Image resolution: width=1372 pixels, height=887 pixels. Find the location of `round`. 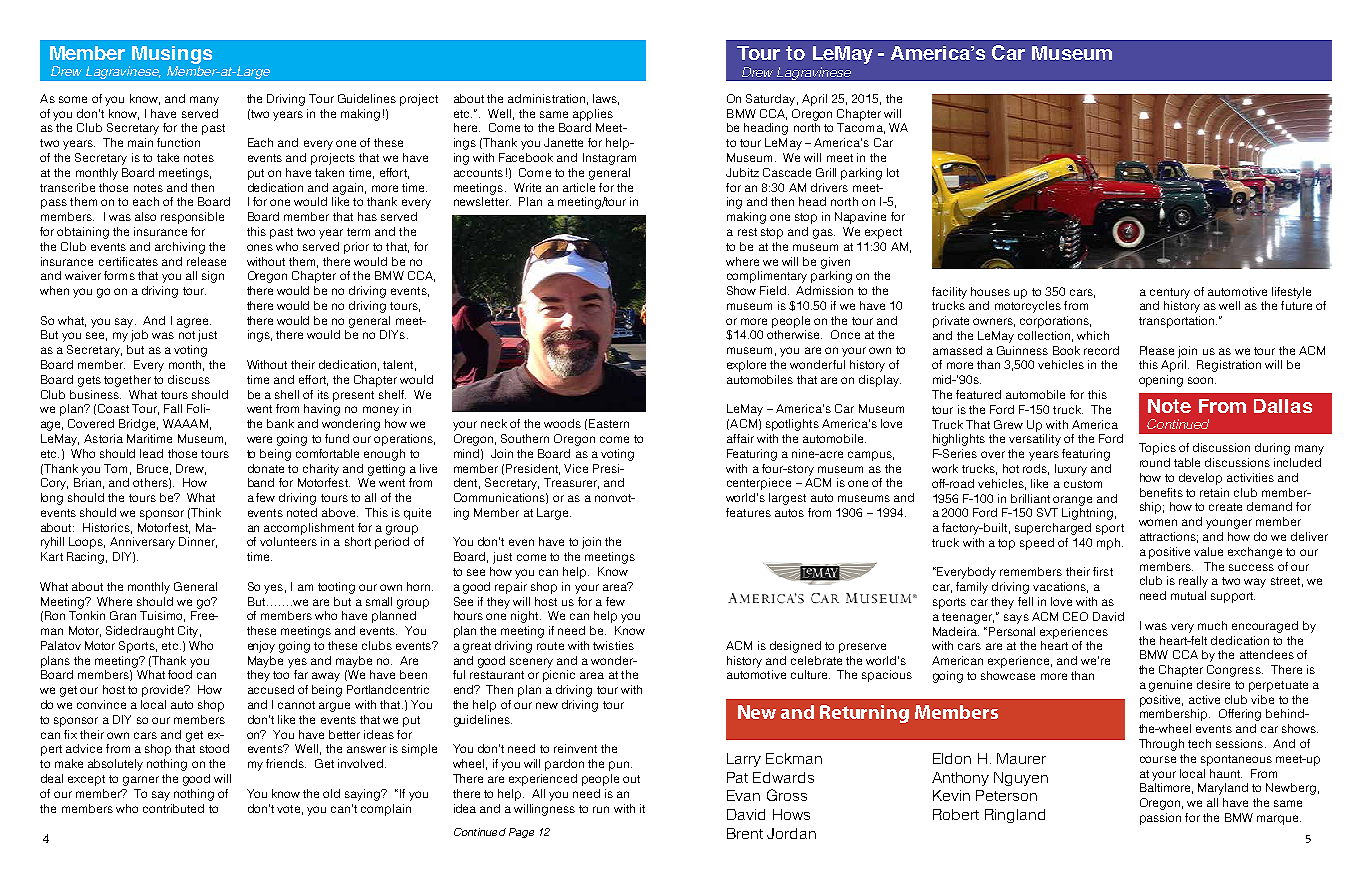

round is located at coordinates (1155, 462).
